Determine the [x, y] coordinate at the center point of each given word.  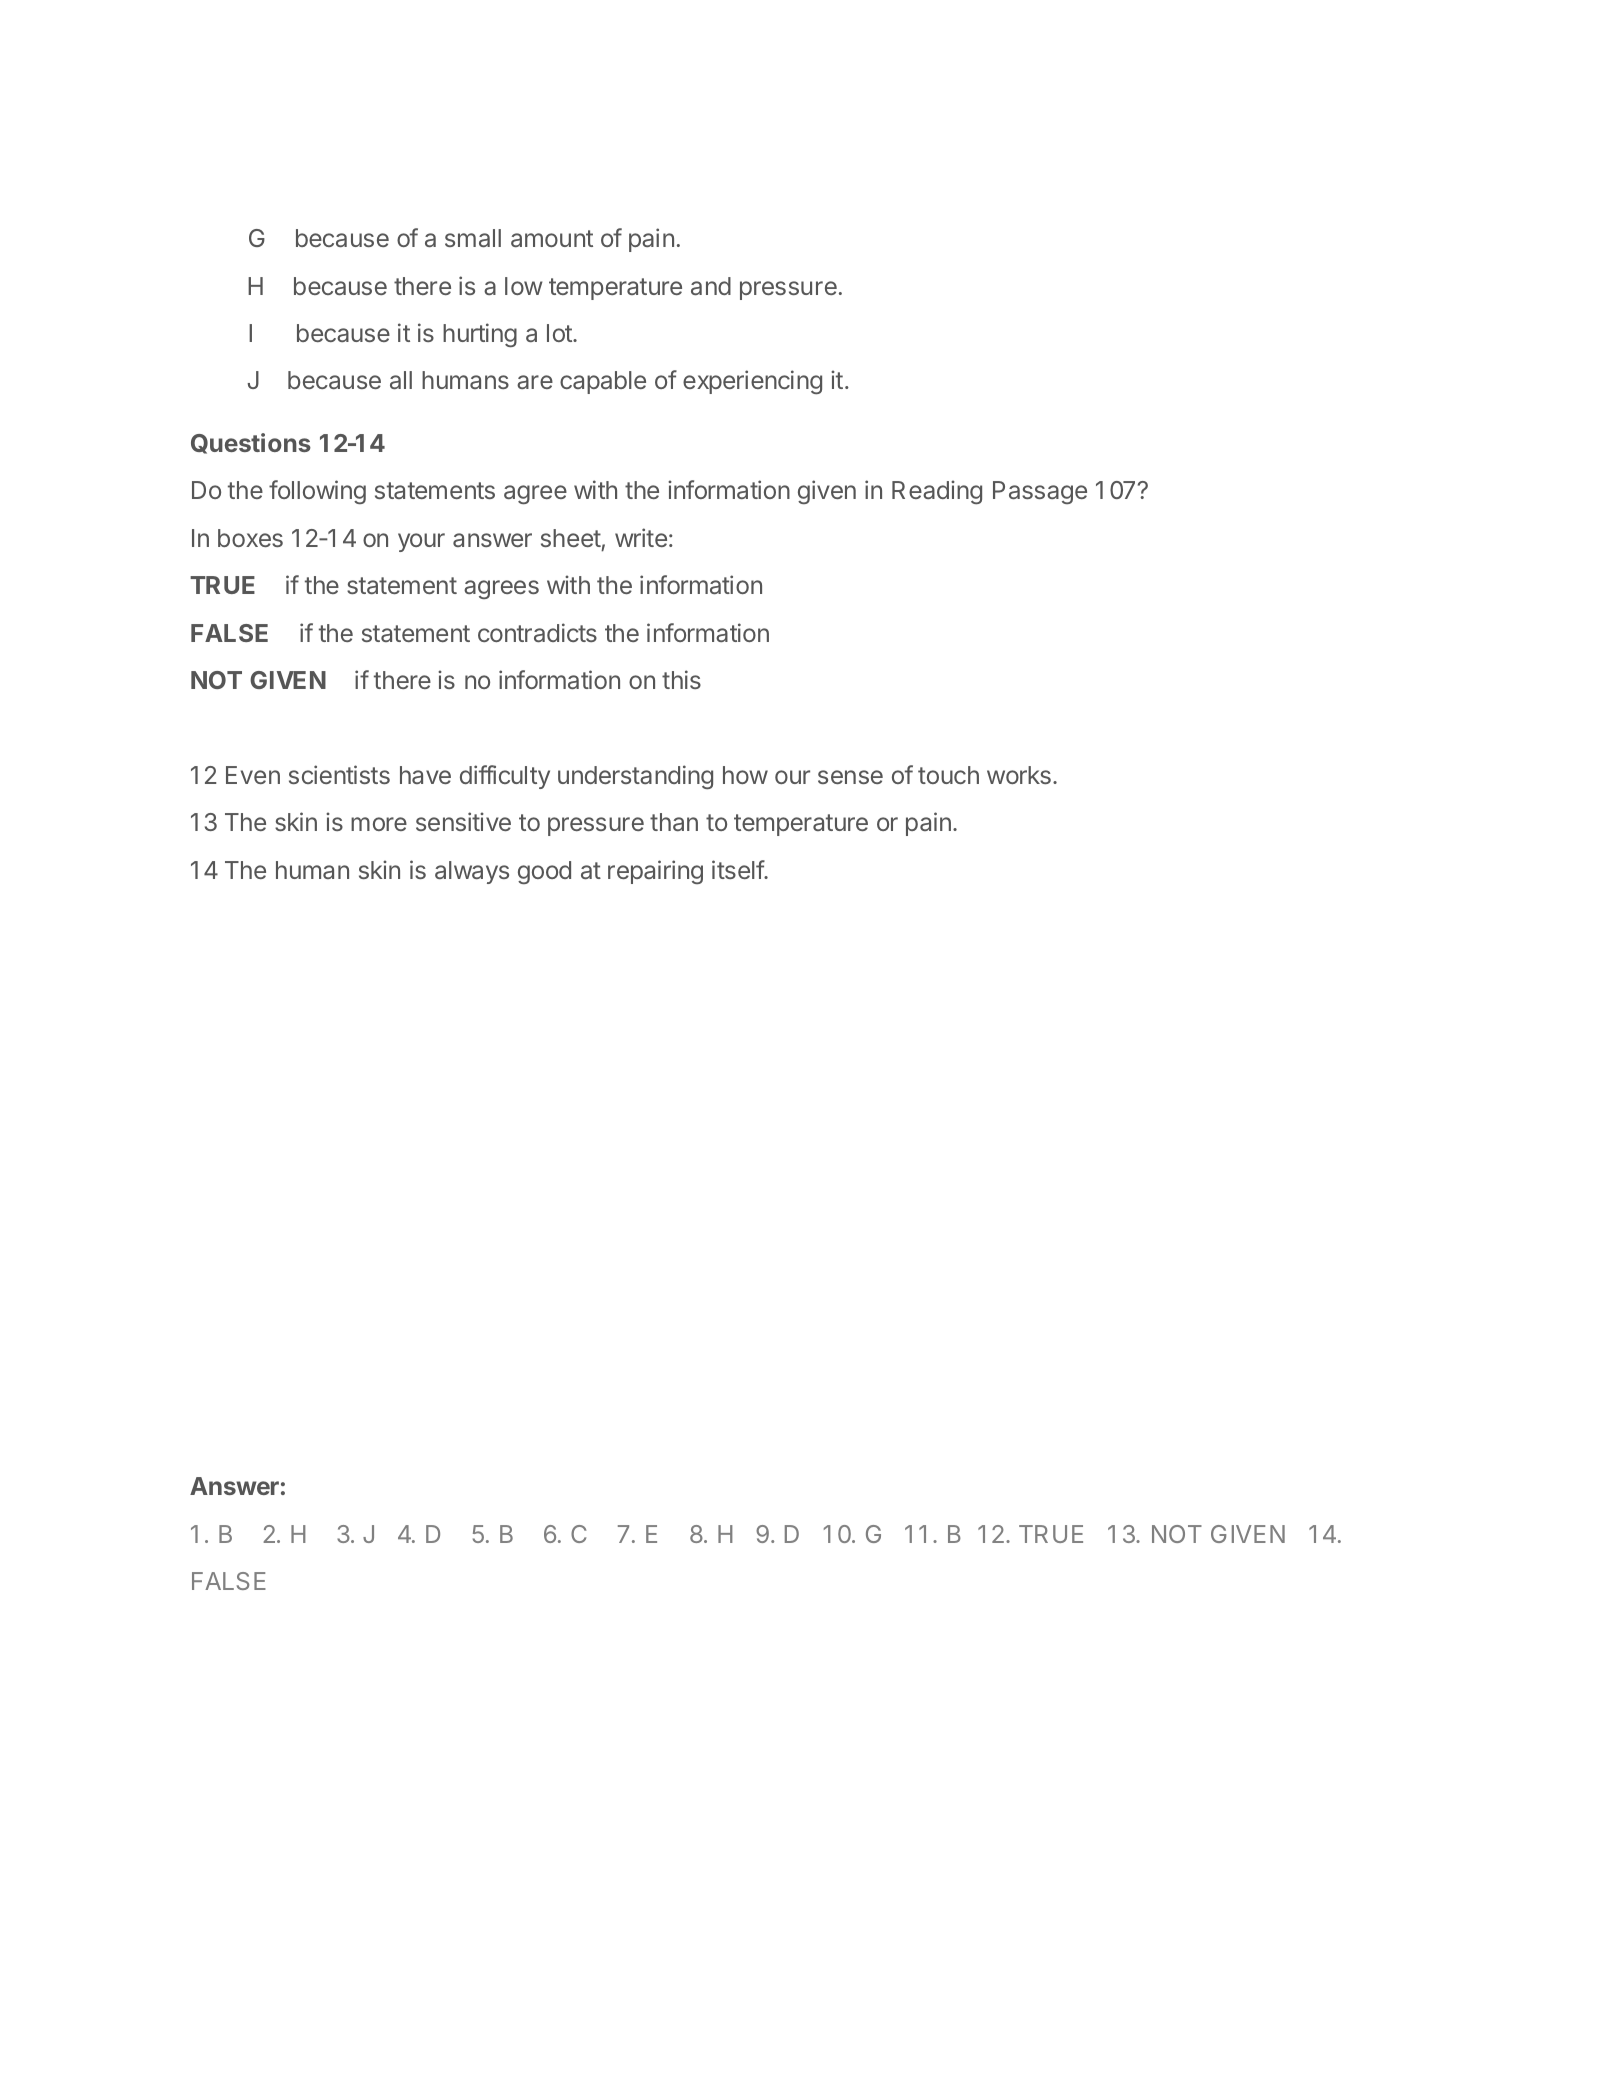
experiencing [752, 382]
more [379, 824]
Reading [937, 492]
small [473, 238]
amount [552, 238]
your [421, 542]
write [641, 537]
